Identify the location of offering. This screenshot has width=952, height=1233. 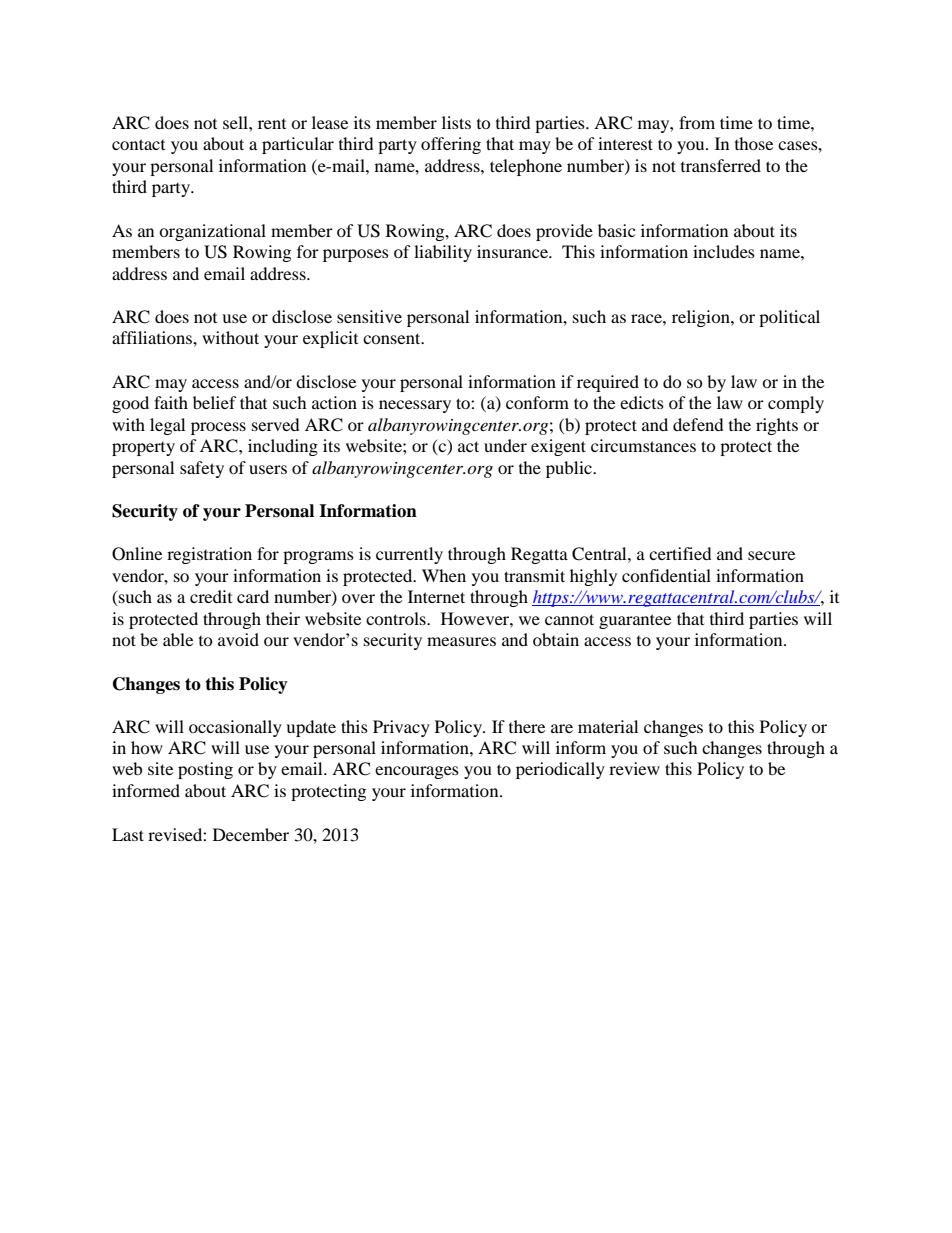
(451, 145).
